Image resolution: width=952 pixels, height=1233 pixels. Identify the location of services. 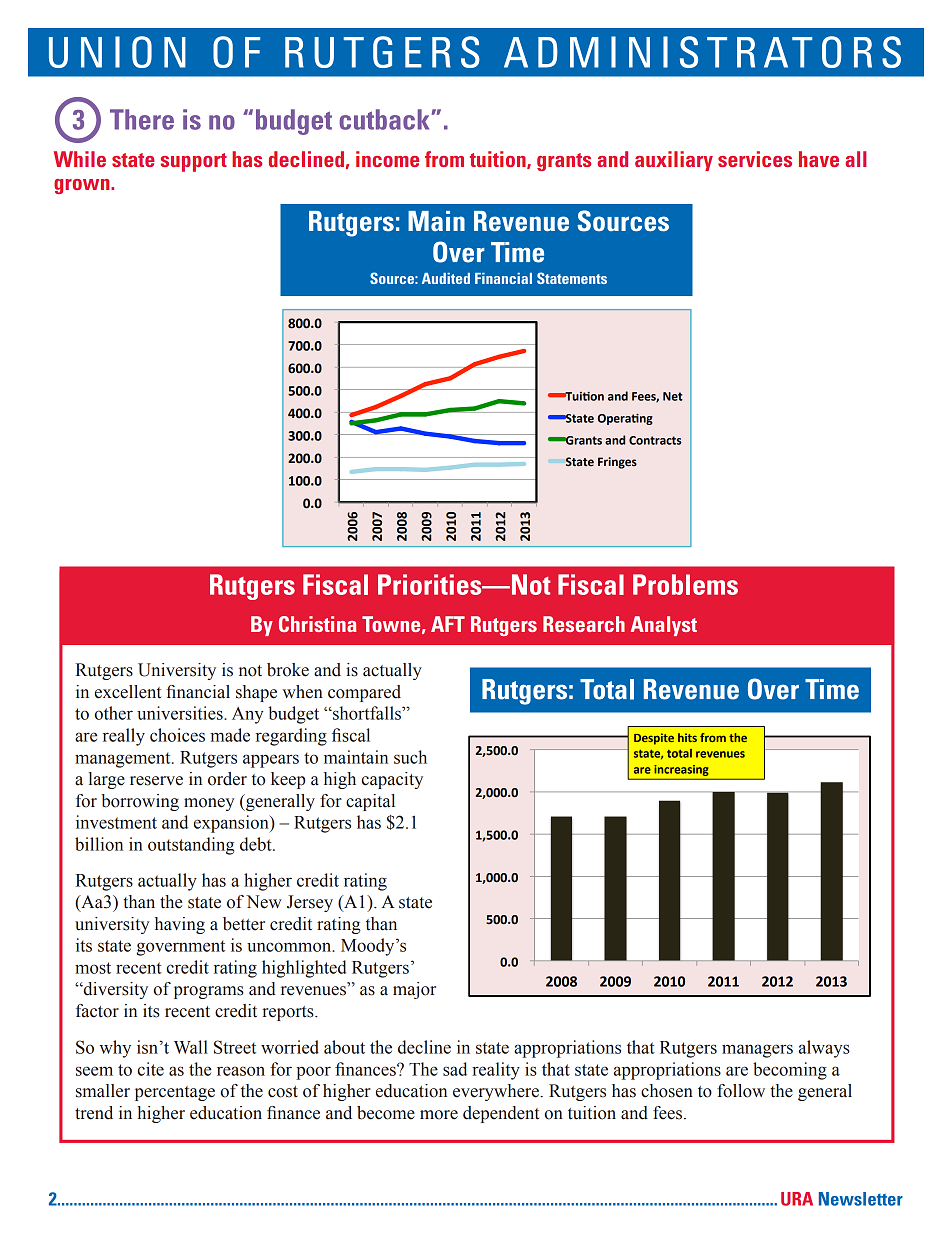
(755, 159).
